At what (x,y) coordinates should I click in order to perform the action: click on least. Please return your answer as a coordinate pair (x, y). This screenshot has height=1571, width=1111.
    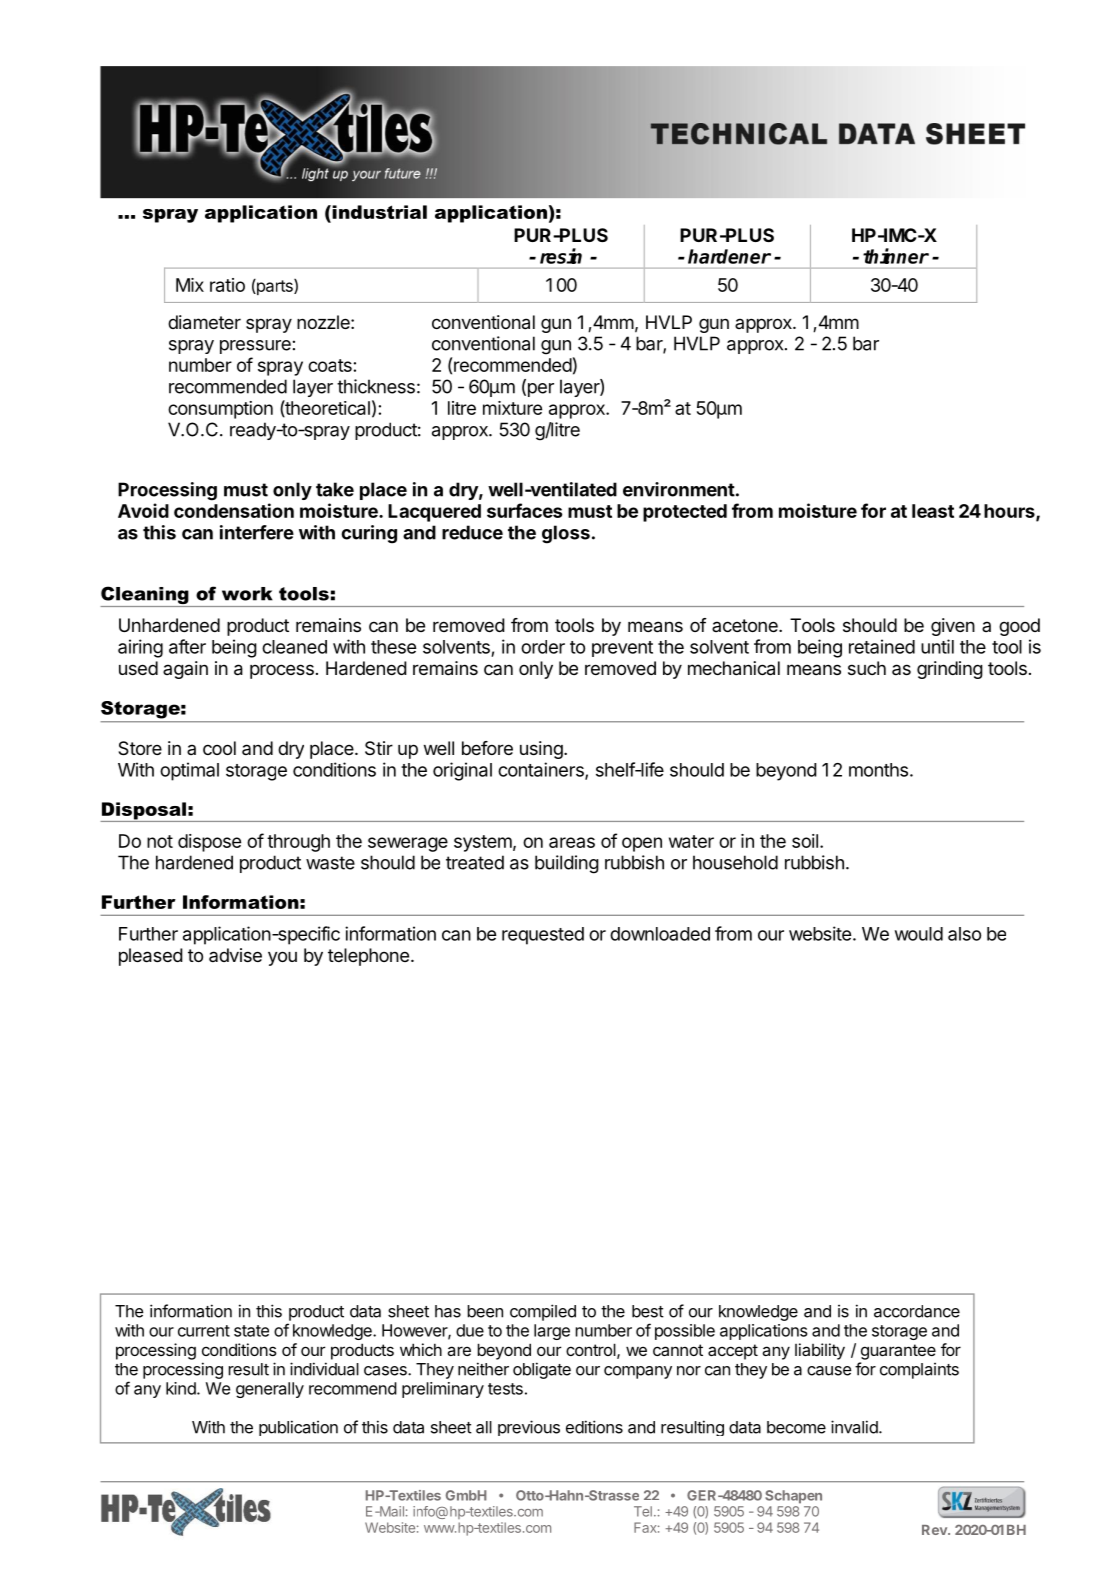
    Looking at the image, I should click on (933, 511).
